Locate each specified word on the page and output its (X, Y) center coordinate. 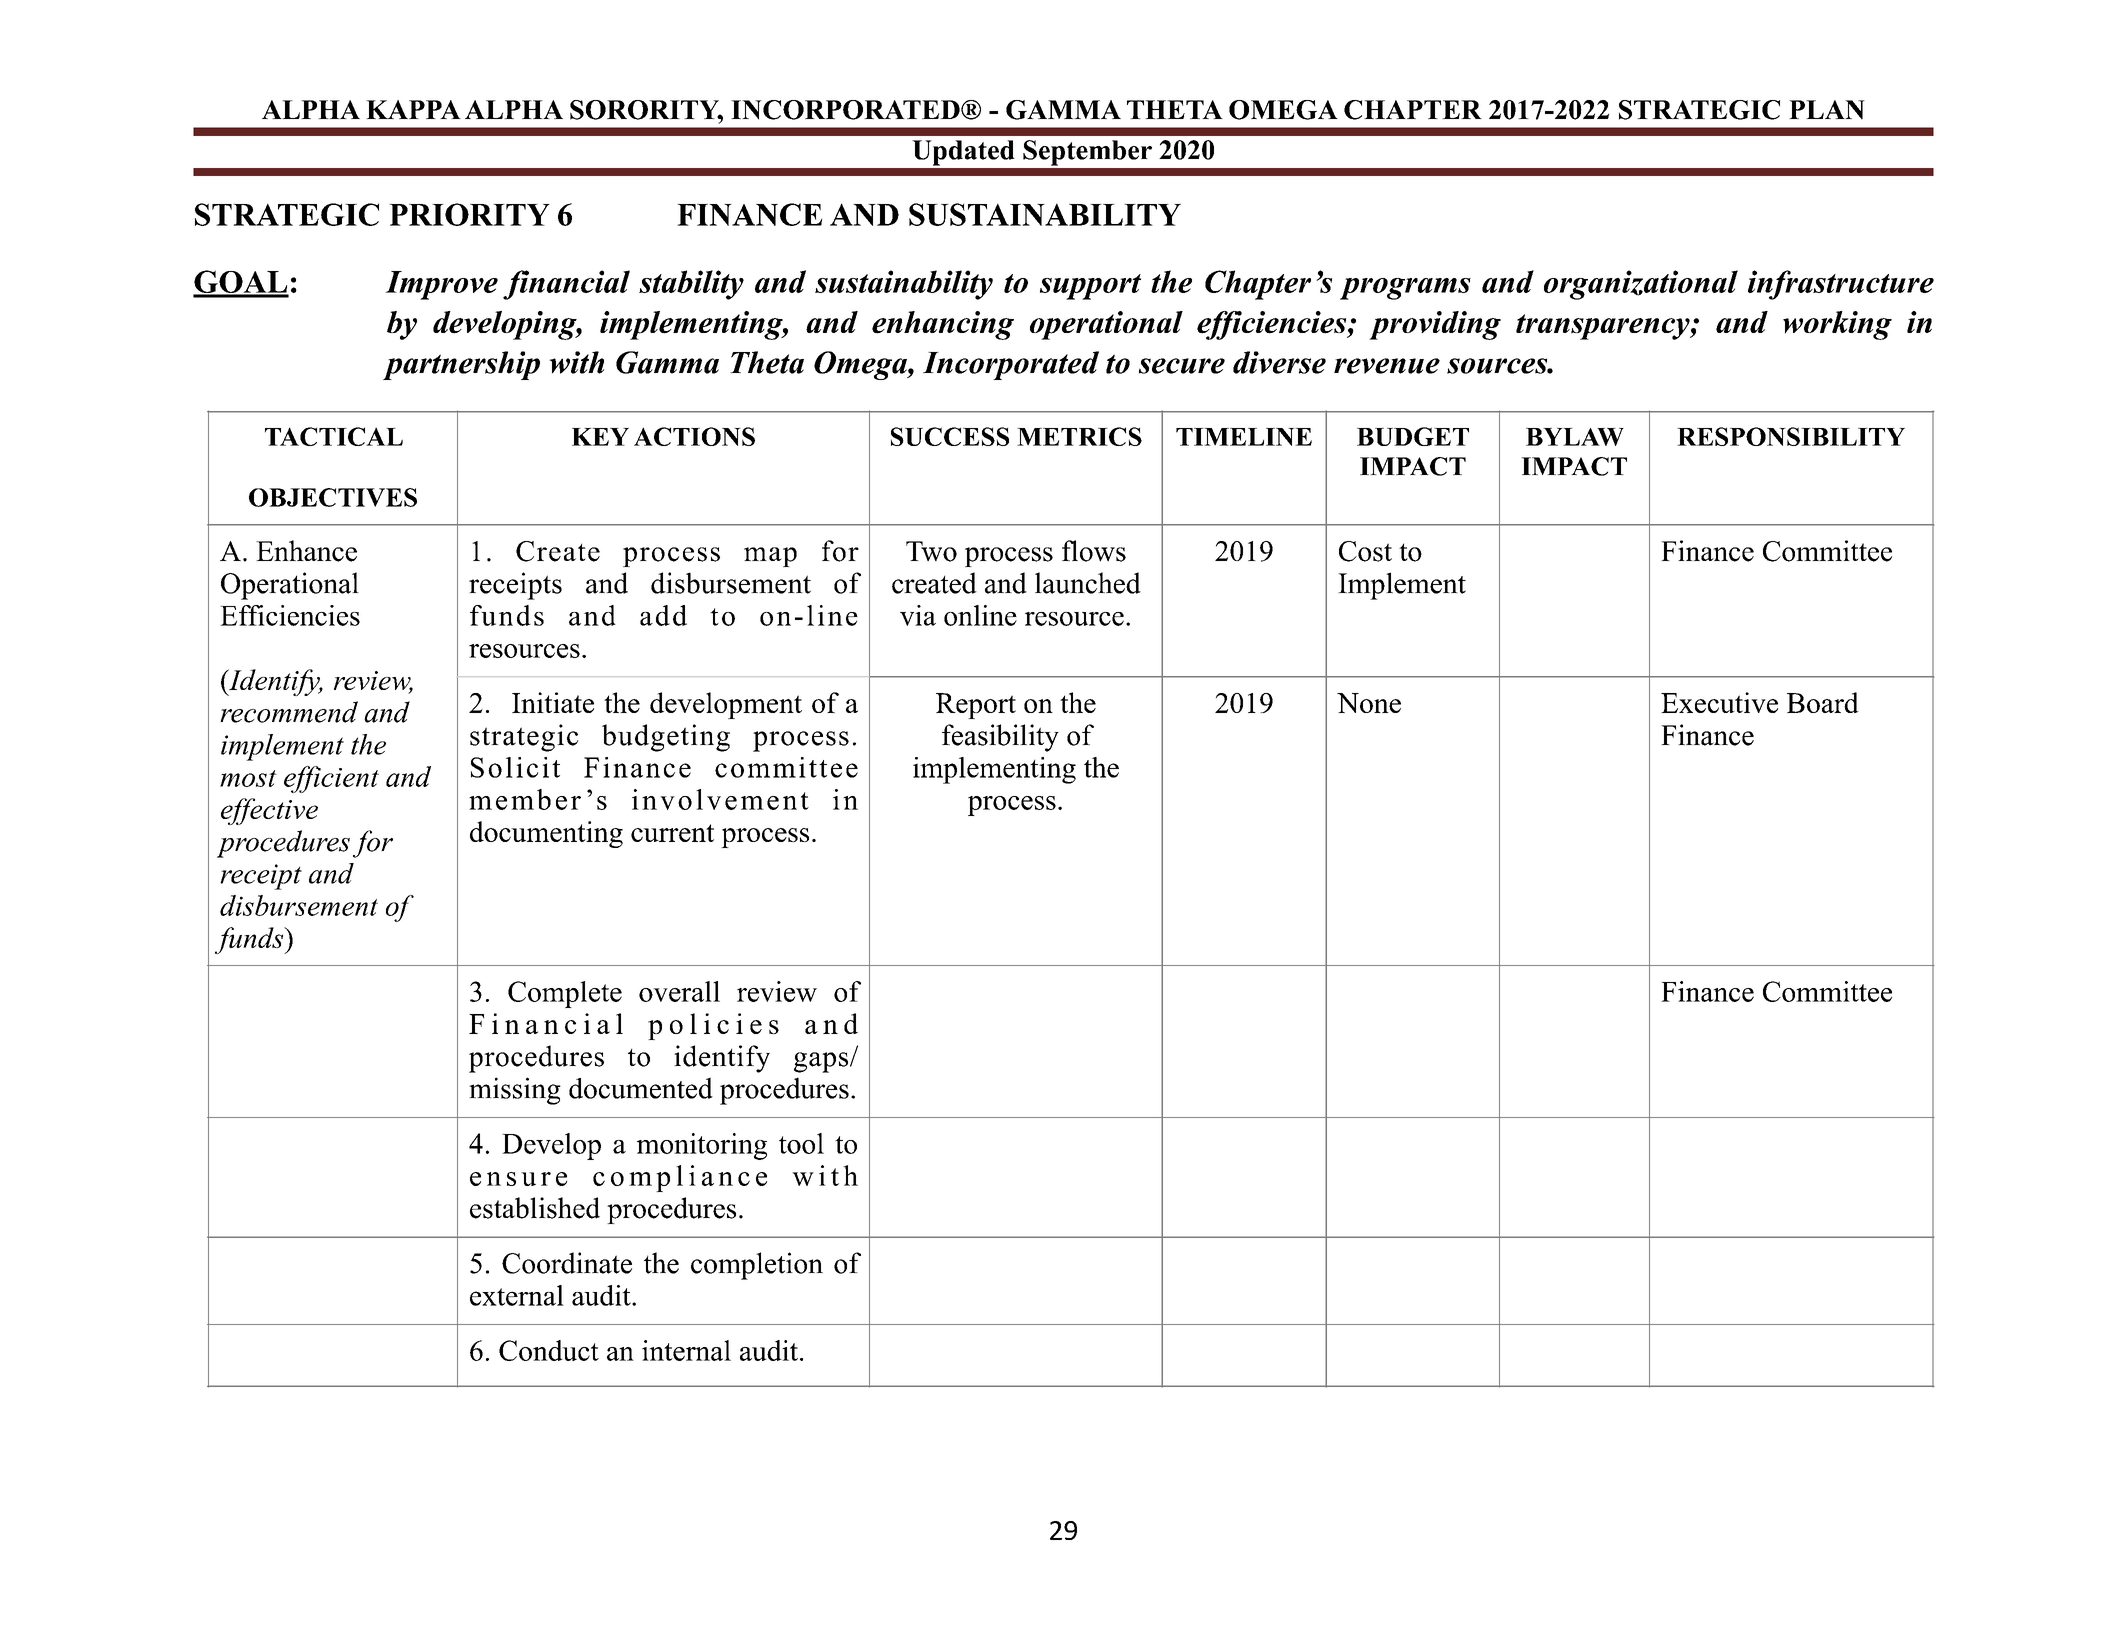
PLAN (1827, 110)
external (517, 1295)
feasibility (1000, 738)
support (1090, 287)
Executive (1719, 702)
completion (757, 1266)
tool (801, 1143)
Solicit (515, 767)
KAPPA (413, 109)
